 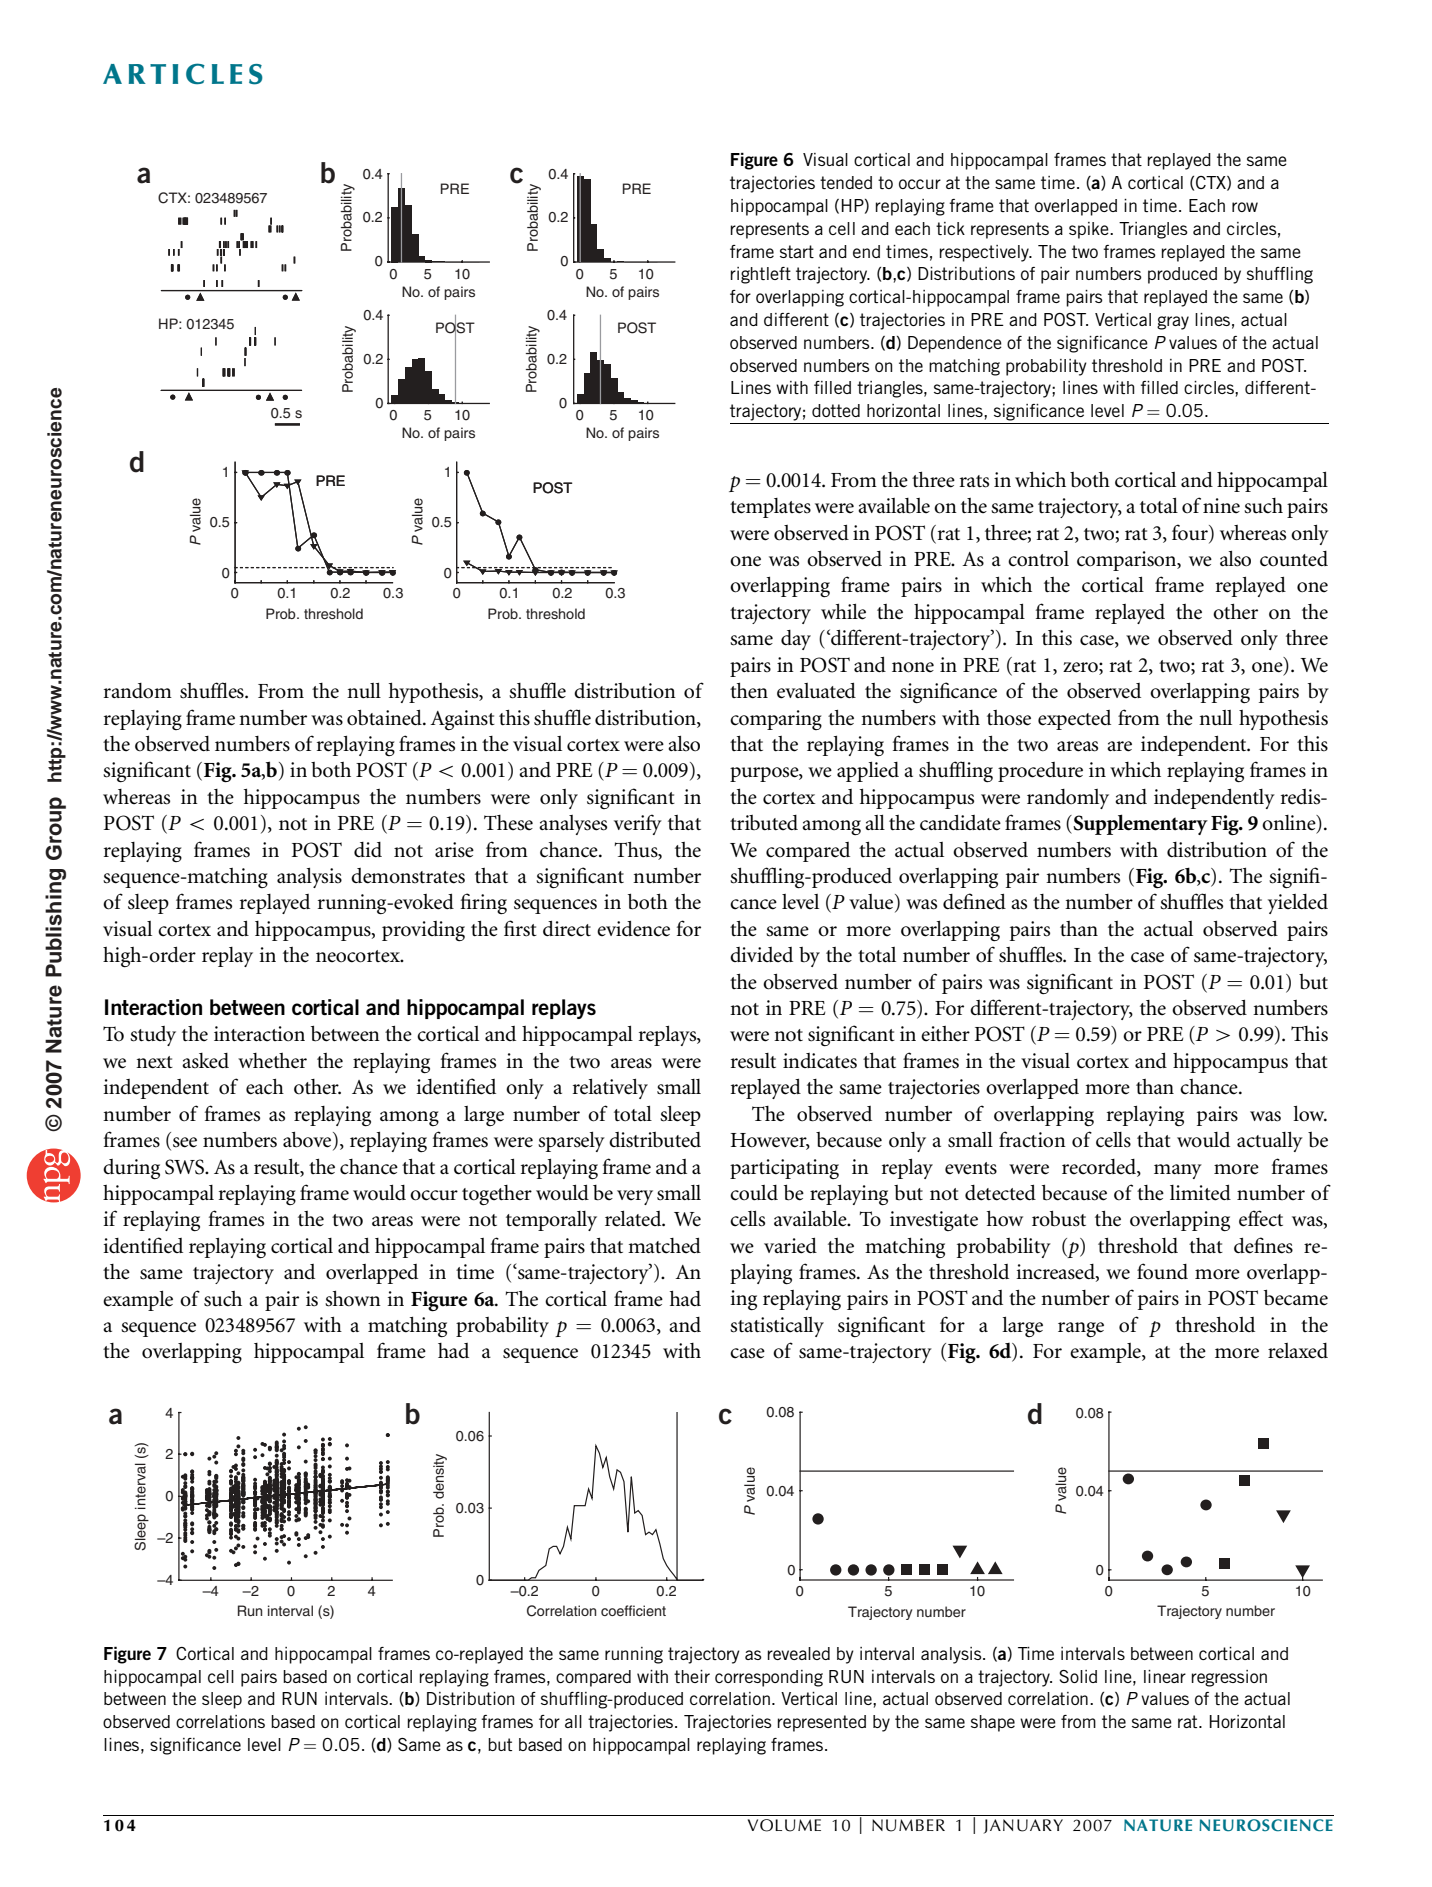 What do you see at coordinates (846, 182) in the screenshot?
I see `tended` at bounding box center [846, 182].
